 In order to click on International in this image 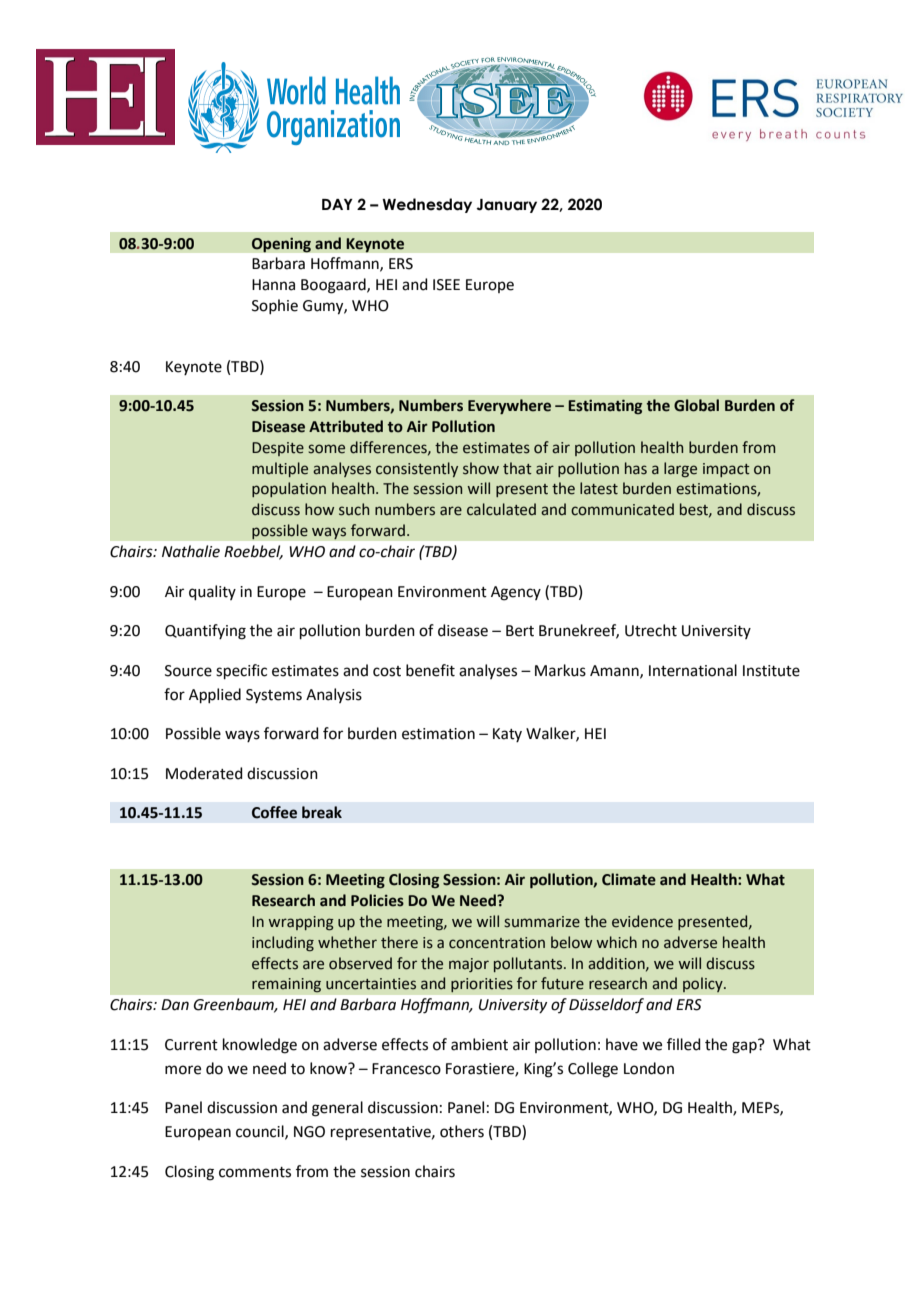, I will do `click(693, 670)`.
